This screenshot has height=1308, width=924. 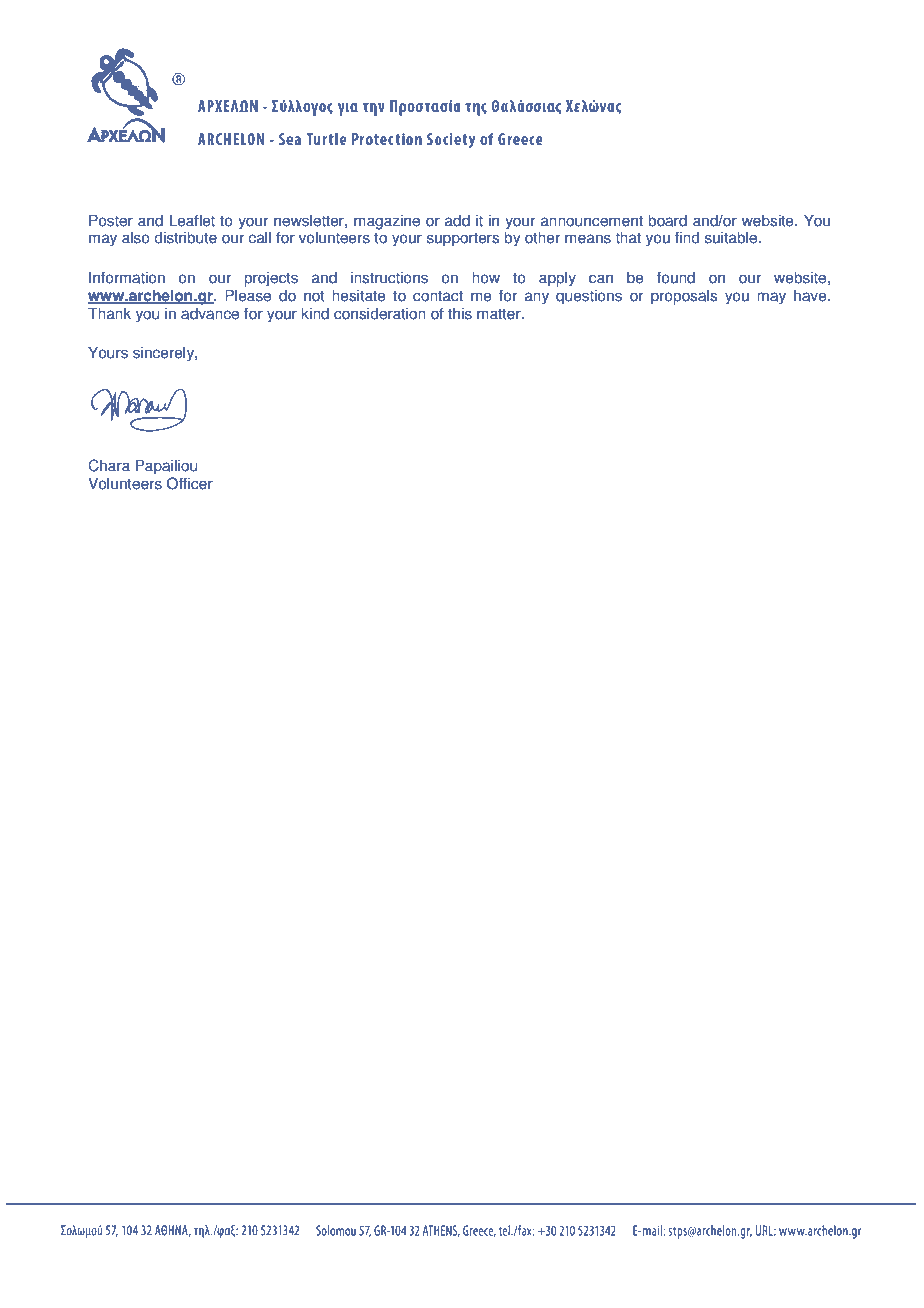 I want to click on this, so click(x=460, y=313).
